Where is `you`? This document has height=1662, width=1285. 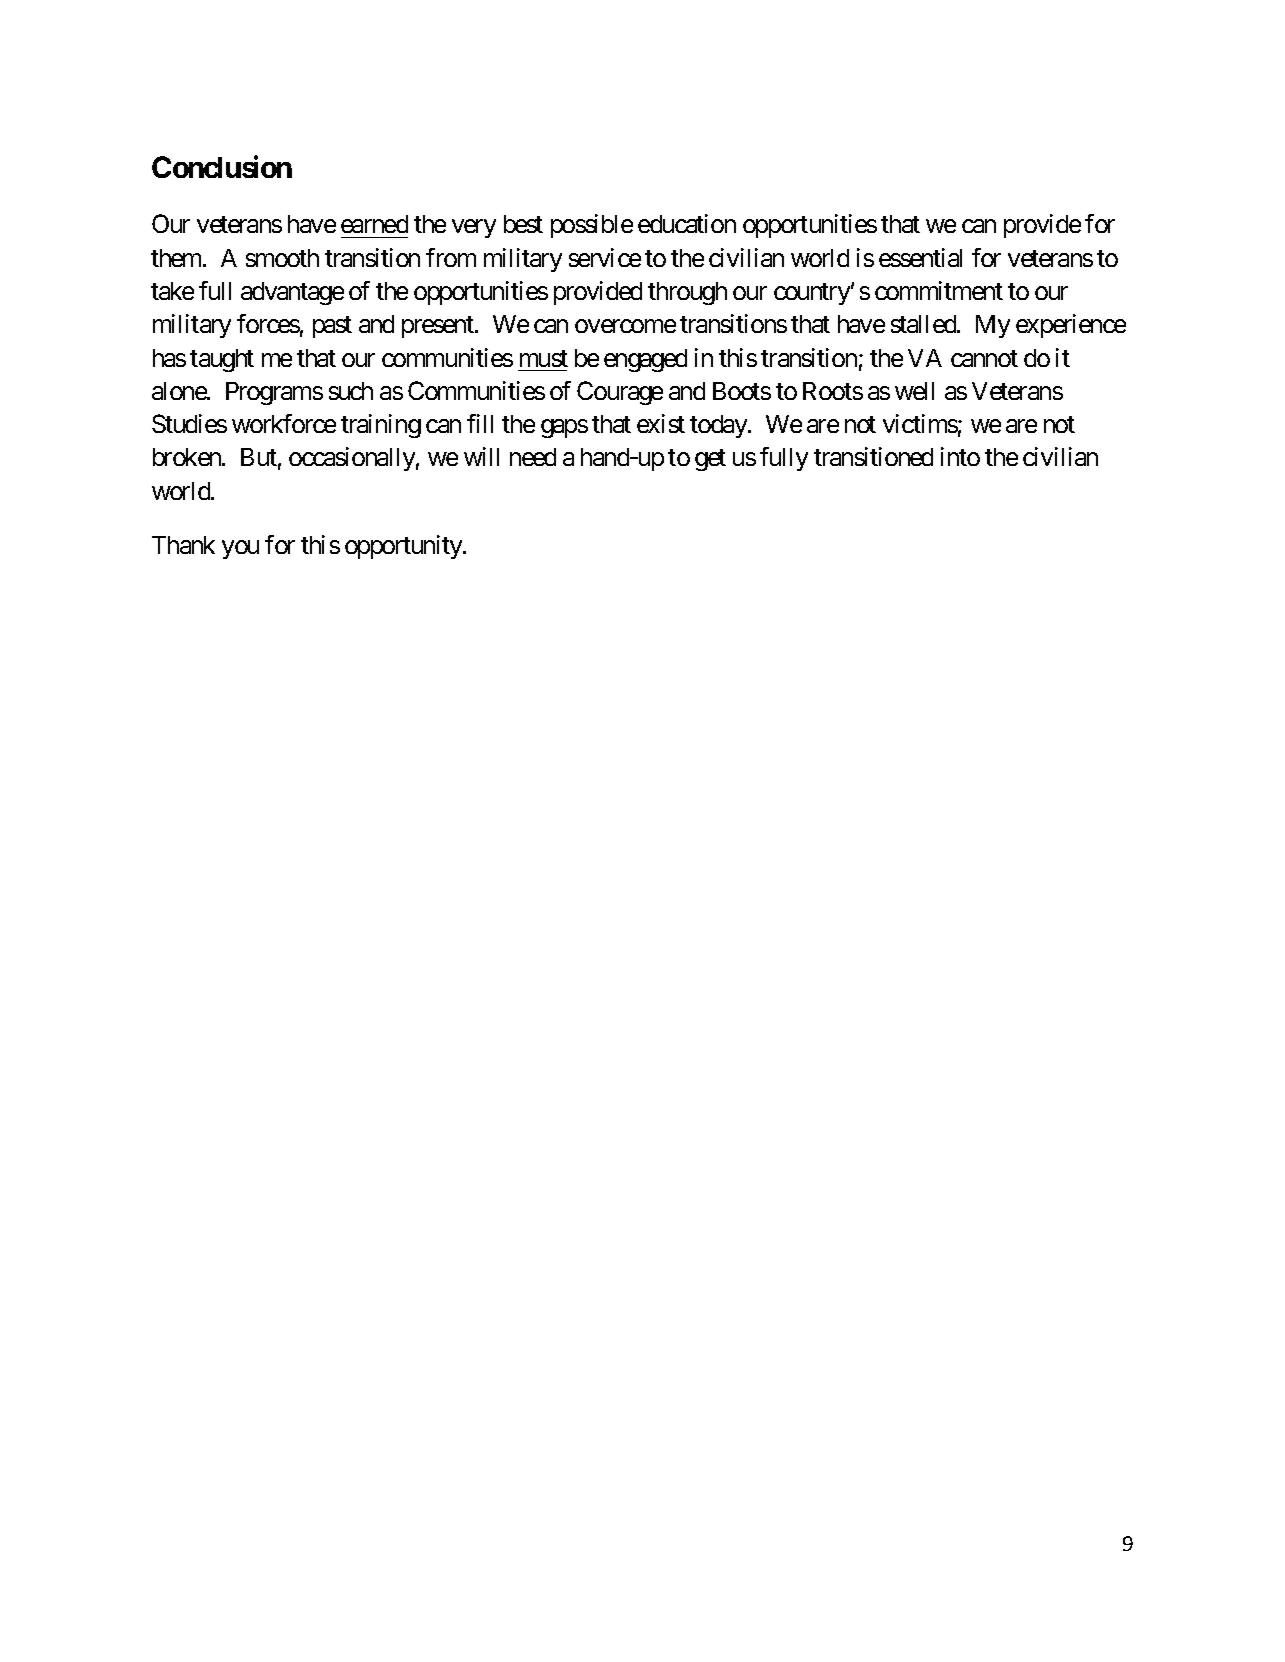
you is located at coordinates (240, 549).
